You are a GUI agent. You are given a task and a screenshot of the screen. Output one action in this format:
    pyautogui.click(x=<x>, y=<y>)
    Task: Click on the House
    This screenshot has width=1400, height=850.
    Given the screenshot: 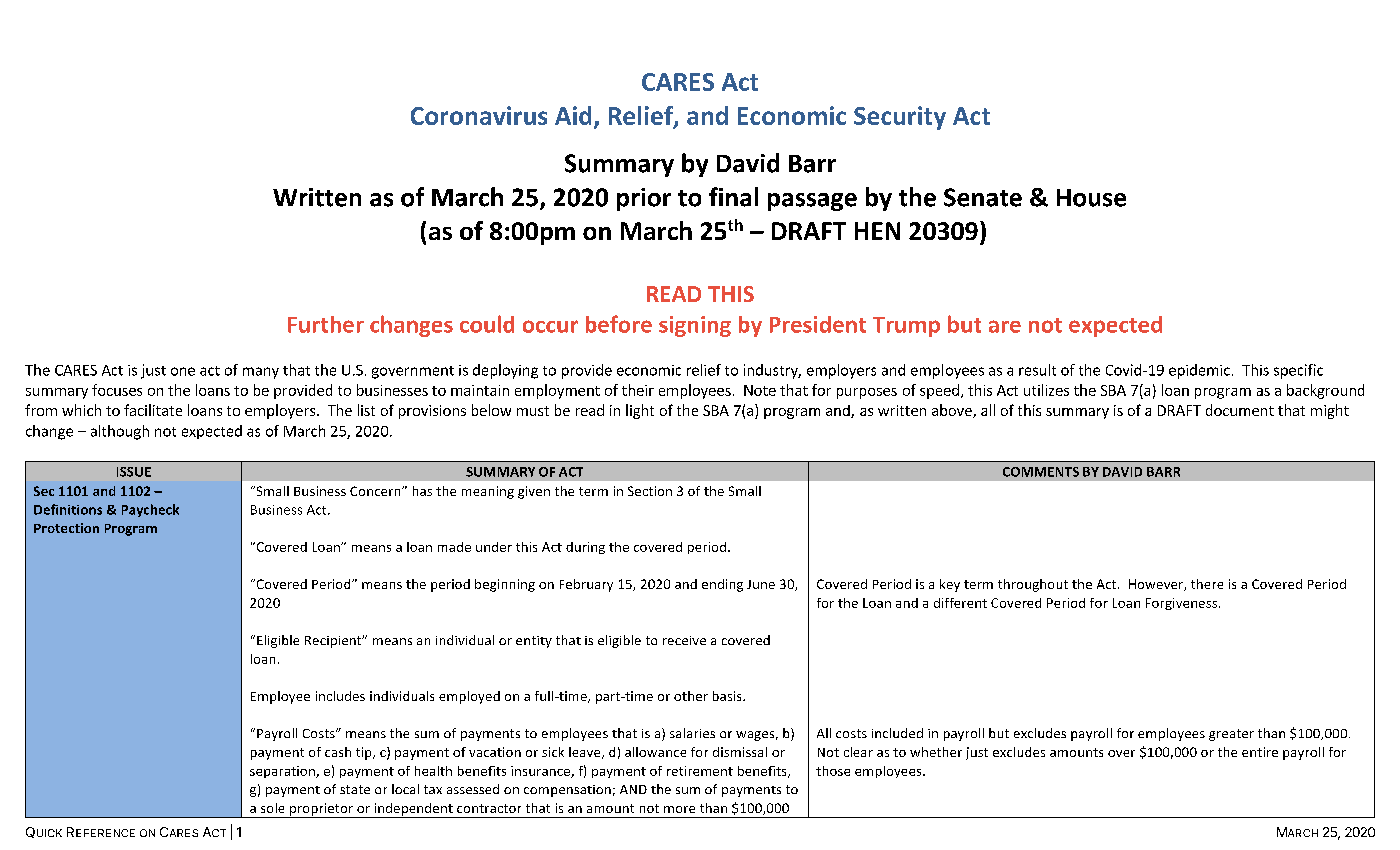 What is the action you would take?
    pyautogui.click(x=1091, y=198)
